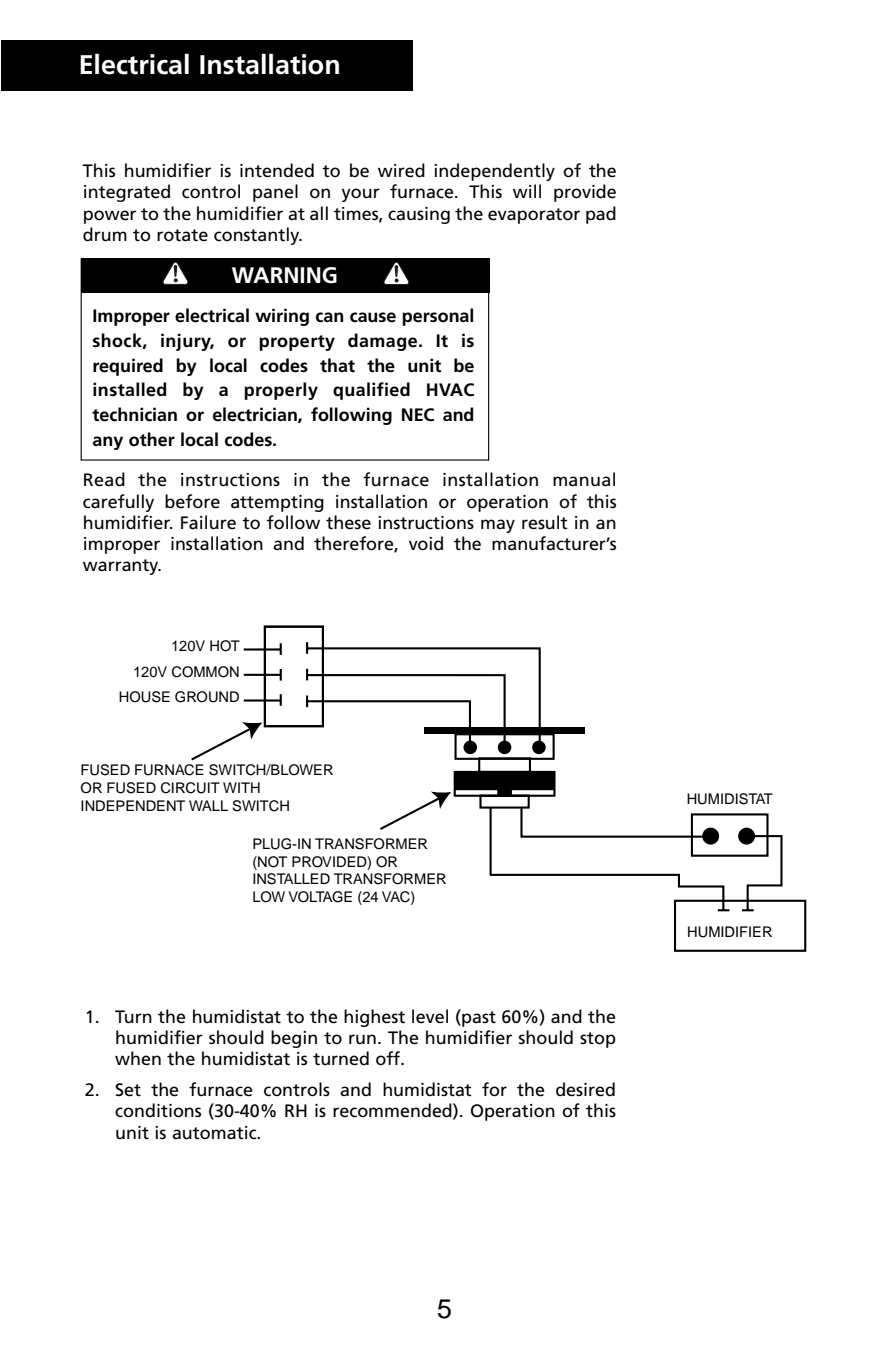  What do you see at coordinates (585, 1089) in the document?
I see `desired` at bounding box center [585, 1089].
